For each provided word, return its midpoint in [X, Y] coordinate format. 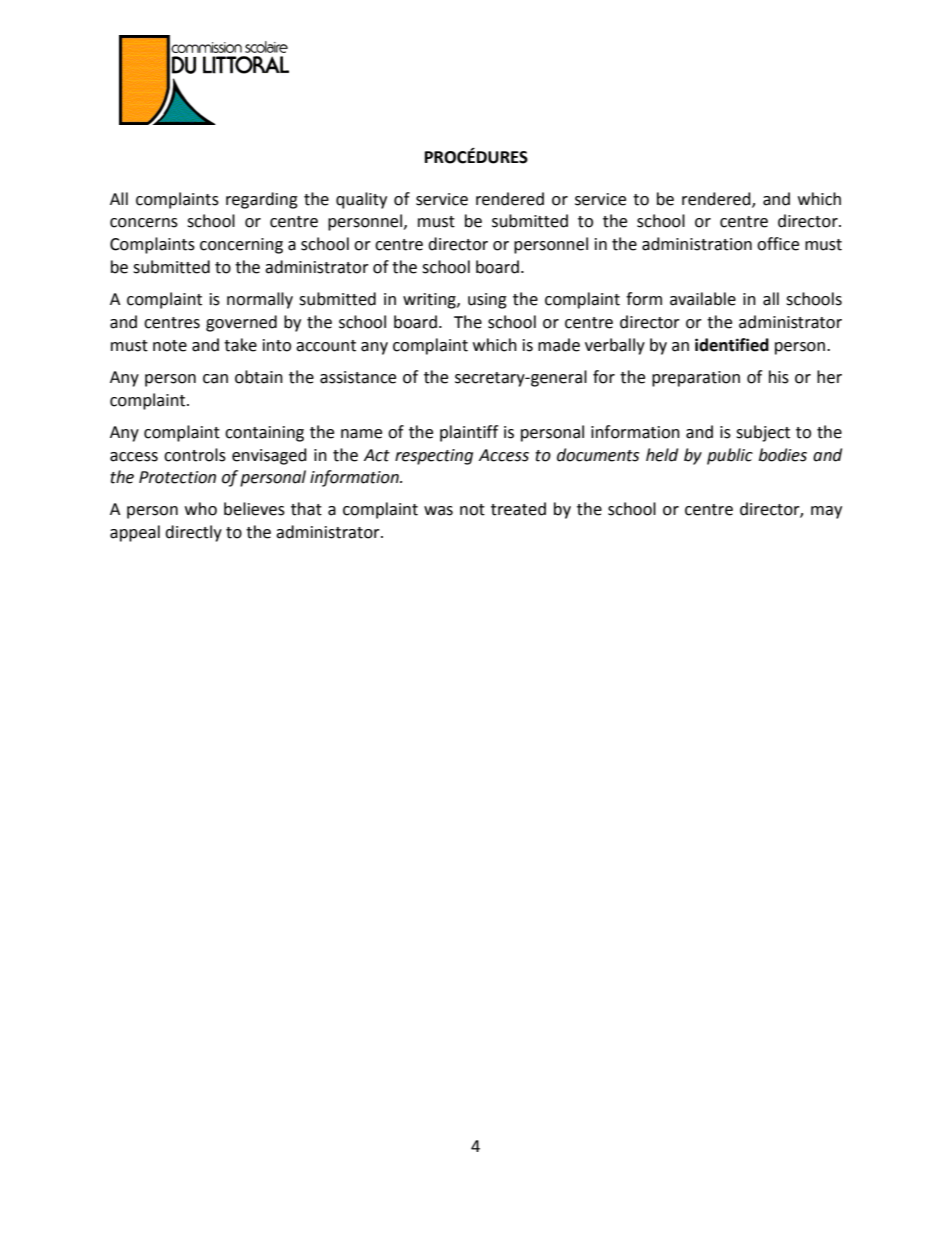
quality [361, 200]
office [778, 244]
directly [193, 533]
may [826, 512]
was [438, 511]
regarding [262, 200]
